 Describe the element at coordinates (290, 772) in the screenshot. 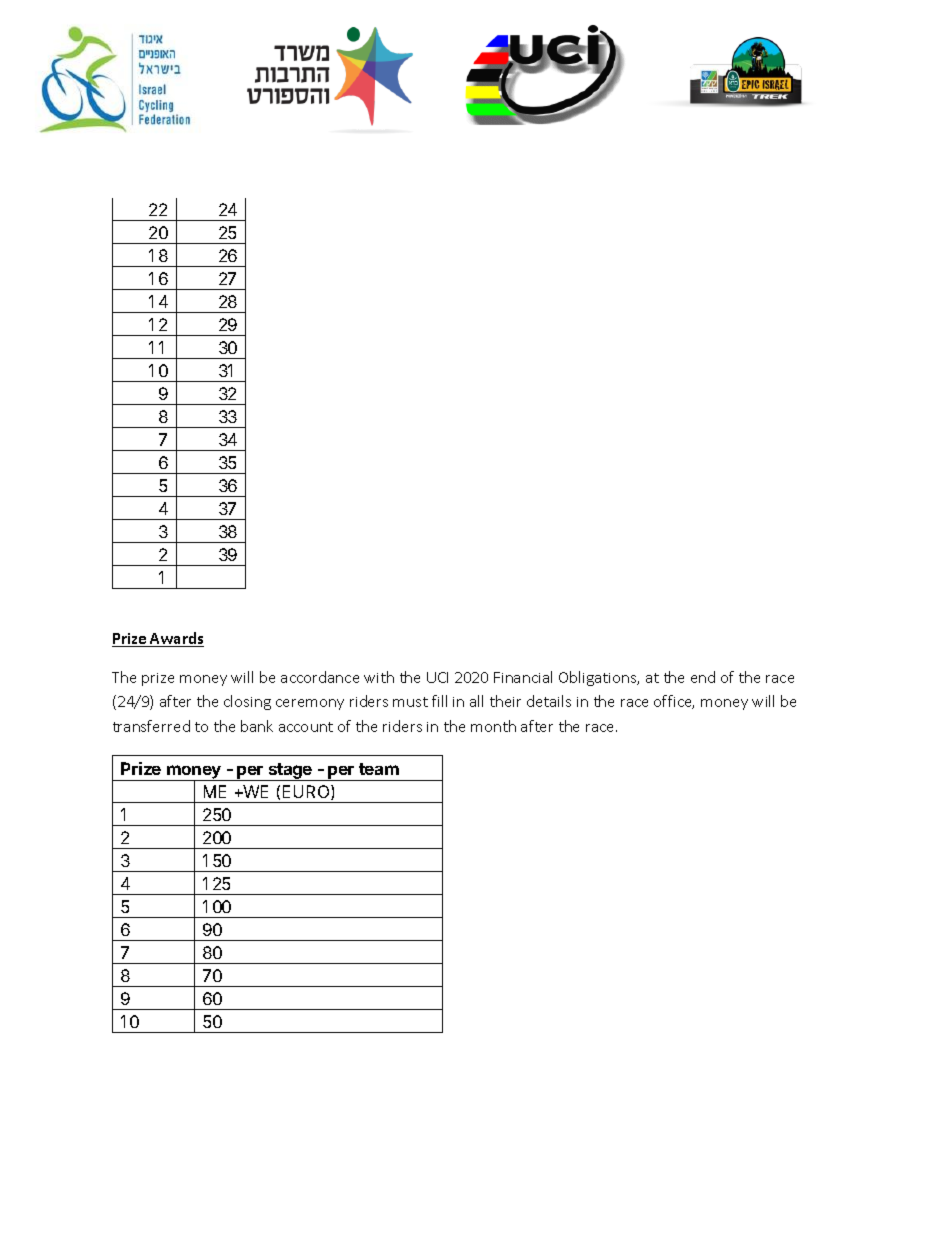

I see `stage` at that location.
